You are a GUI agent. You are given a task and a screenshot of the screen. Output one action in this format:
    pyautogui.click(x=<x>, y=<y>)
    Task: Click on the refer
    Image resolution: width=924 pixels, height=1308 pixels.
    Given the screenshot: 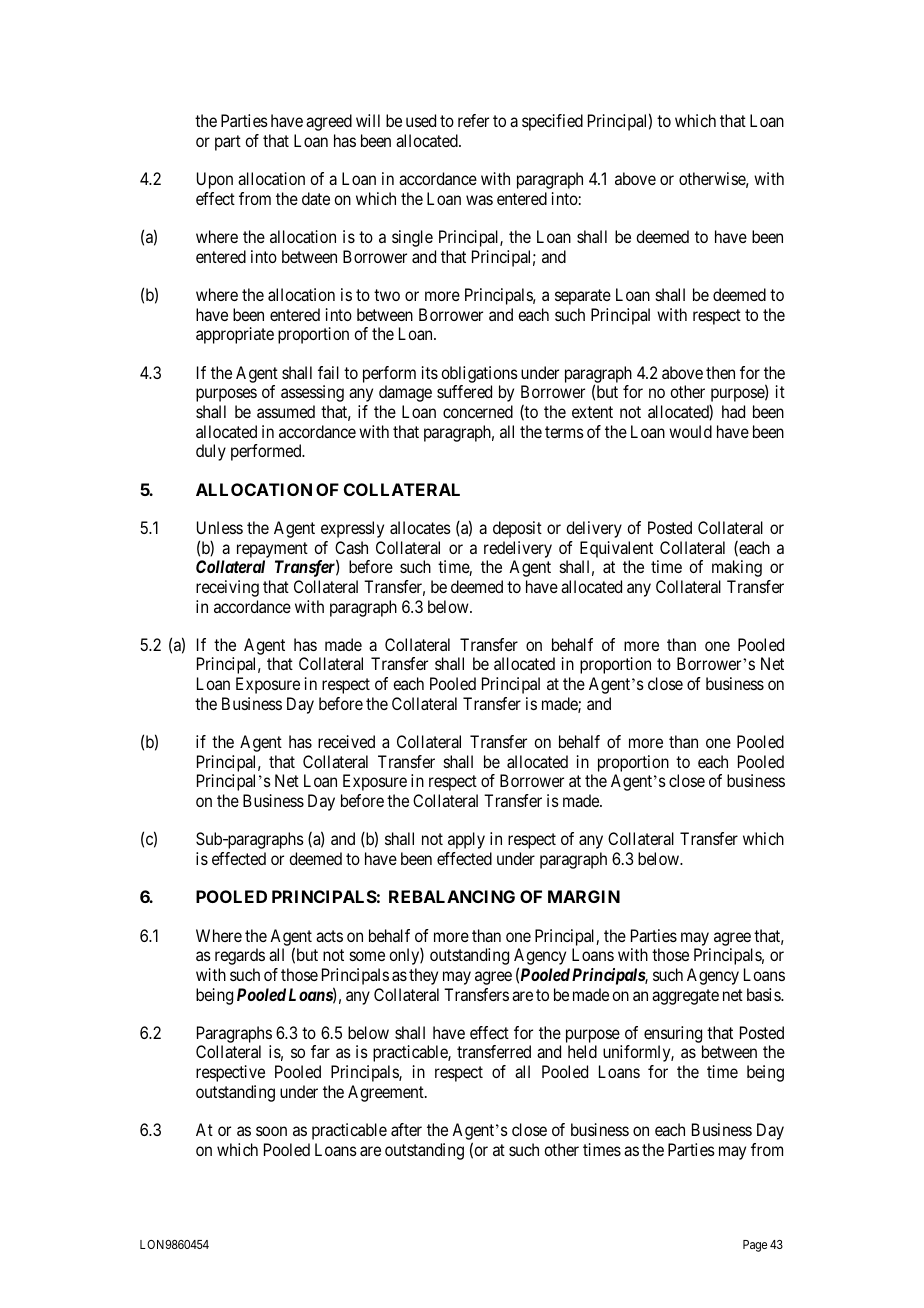 What is the action you would take?
    pyautogui.click(x=473, y=120)
